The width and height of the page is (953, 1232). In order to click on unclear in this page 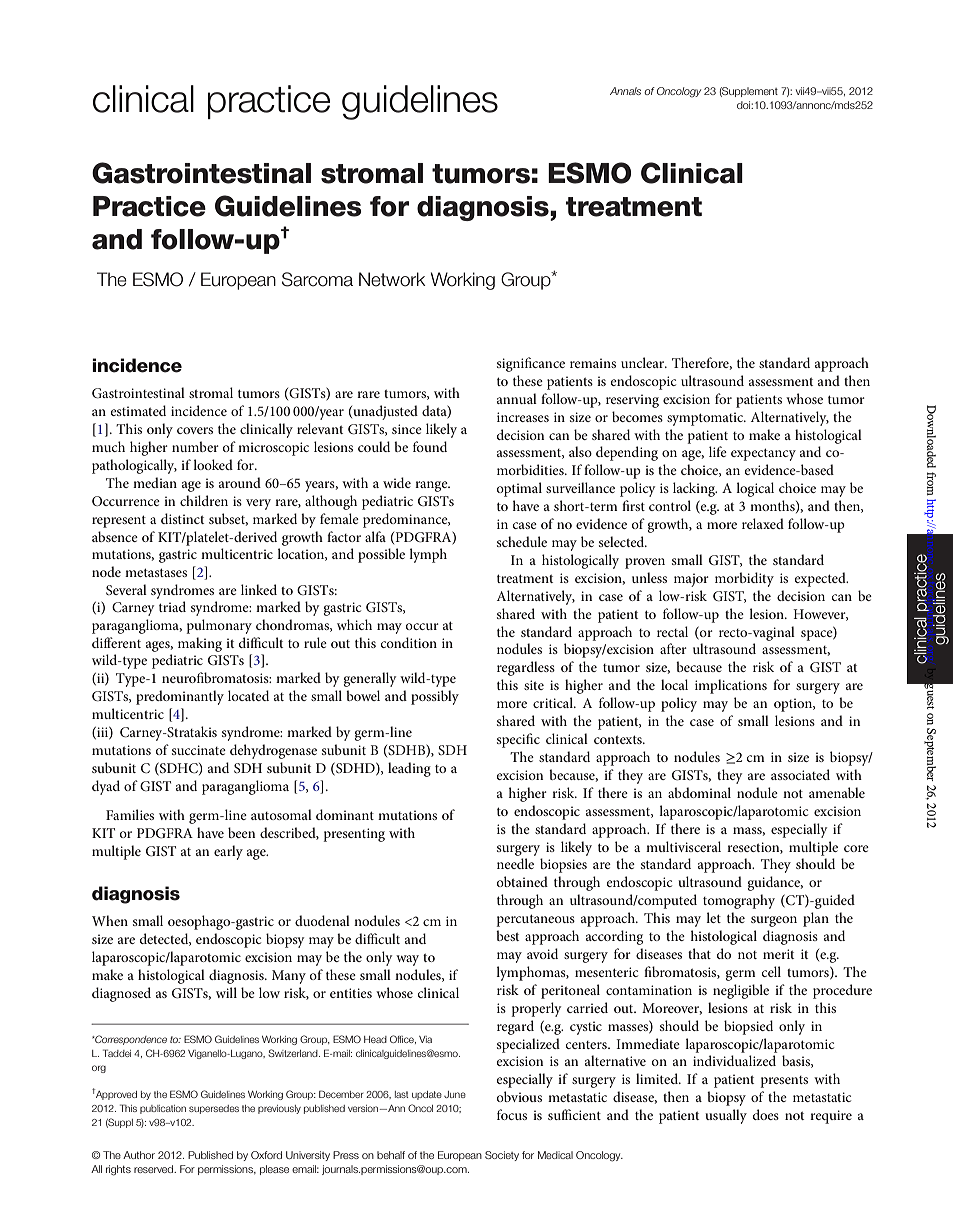, I will do `click(644, 362)`.
